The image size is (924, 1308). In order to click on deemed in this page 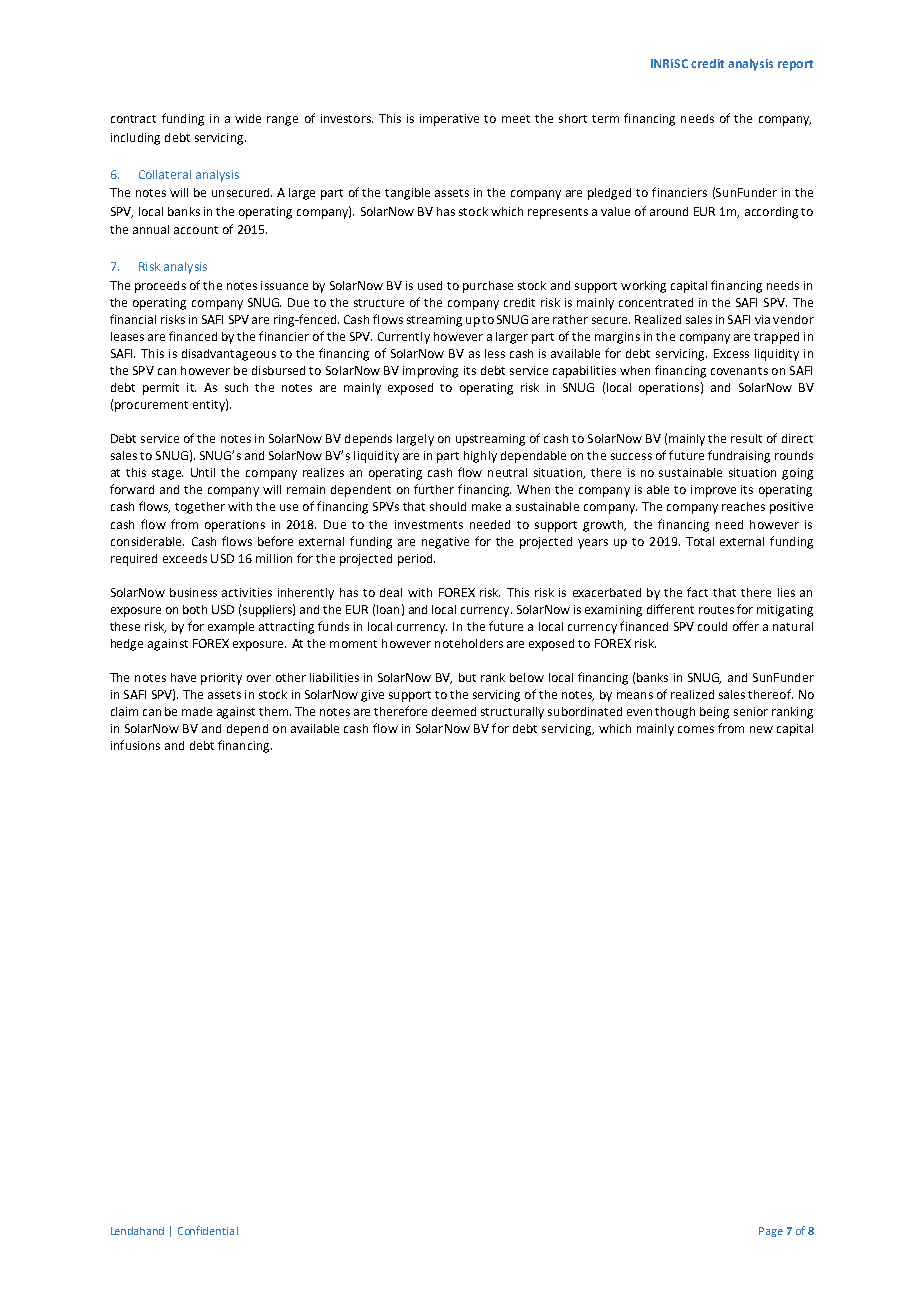, I will do `click(454, 711)`.
